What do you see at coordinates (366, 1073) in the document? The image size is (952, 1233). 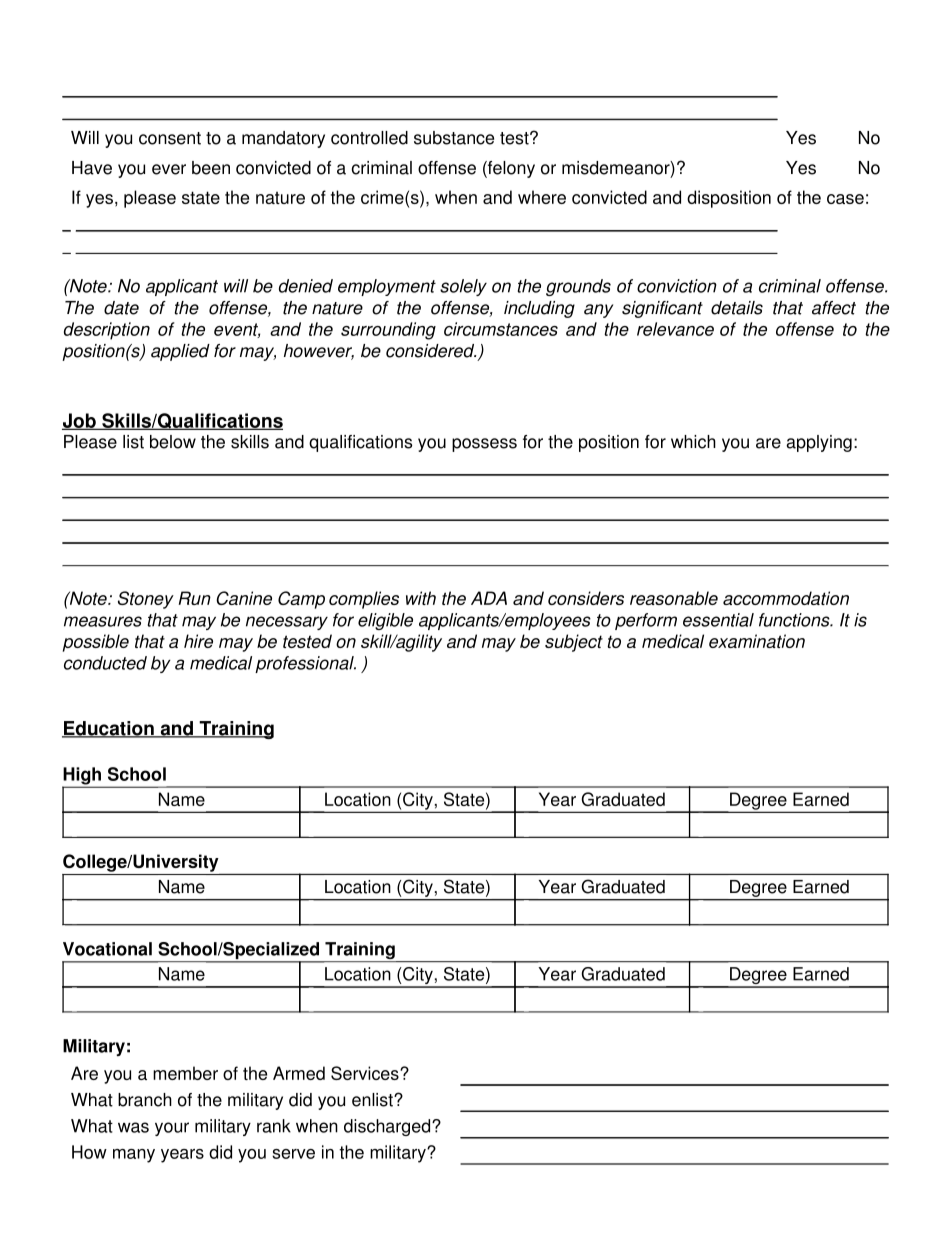 I see `Services` at bounding box center [366, 1073].
